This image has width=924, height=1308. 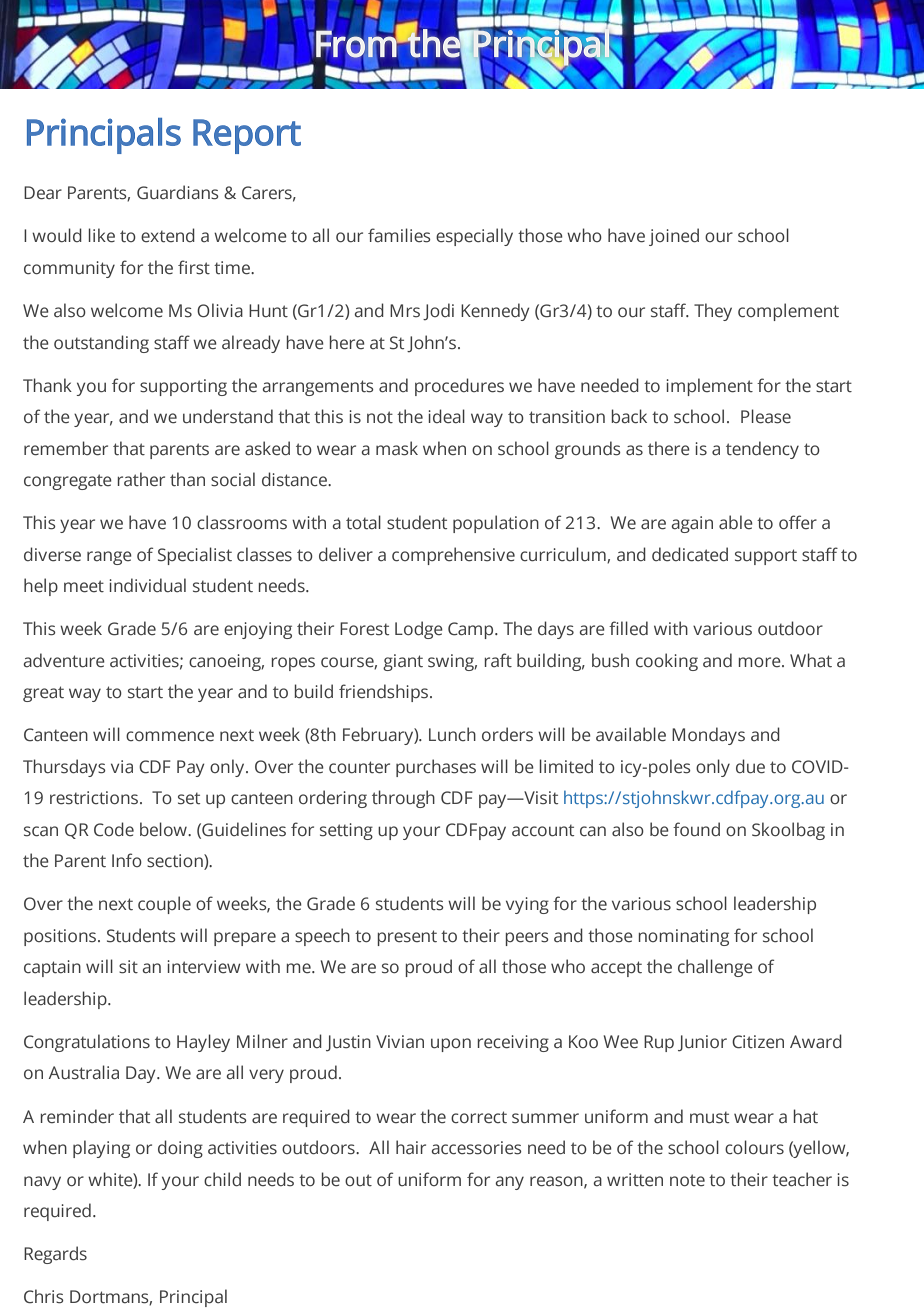 What do you see at coordinates (101, 344) in the image?
I see `outstanding` at bounding box center [101, 344].
